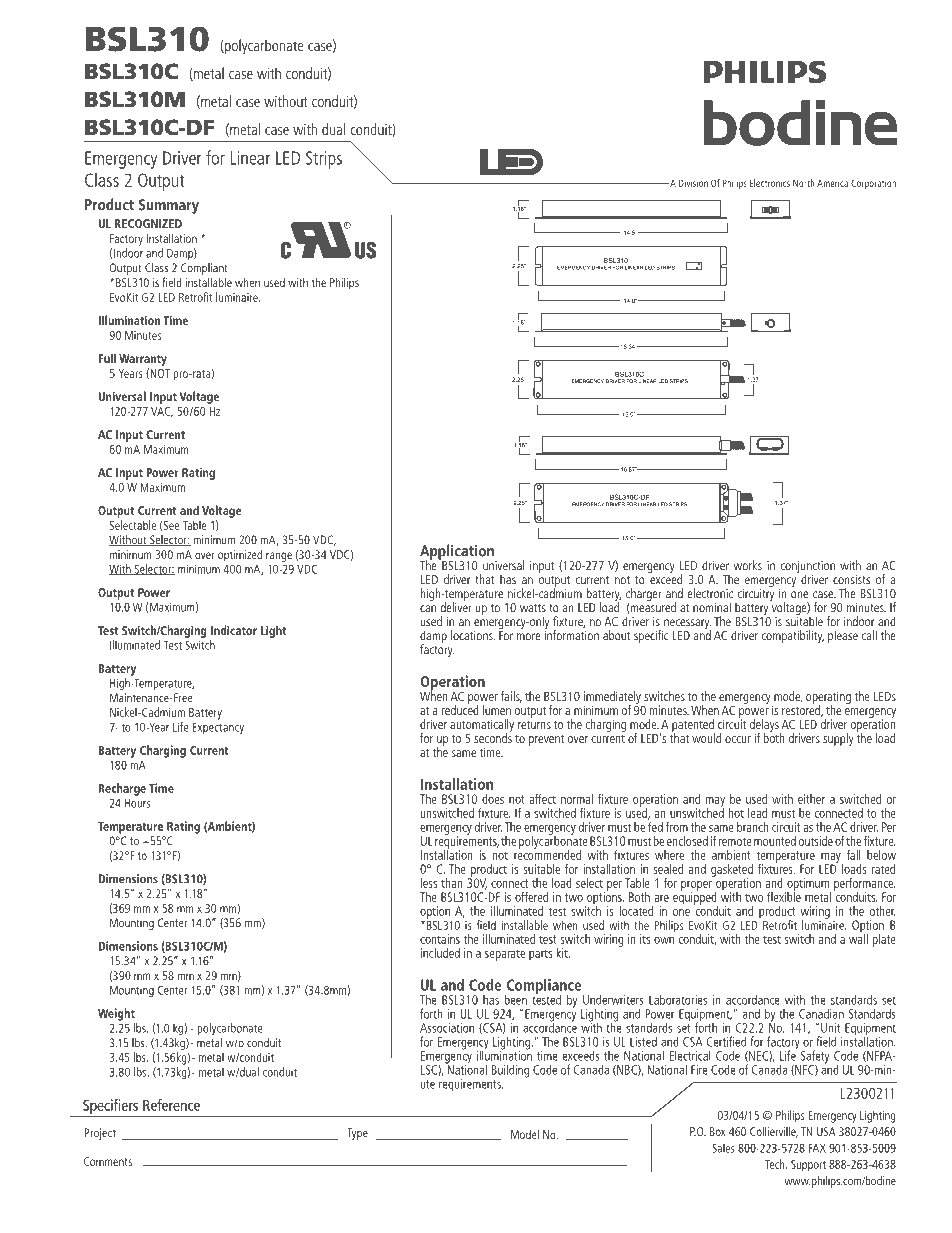 This screenshot has height=1233, width=952. What do you see at coordinates (804, 183) in the screenshot?
I see `North` at bounding box center [804, 183].
